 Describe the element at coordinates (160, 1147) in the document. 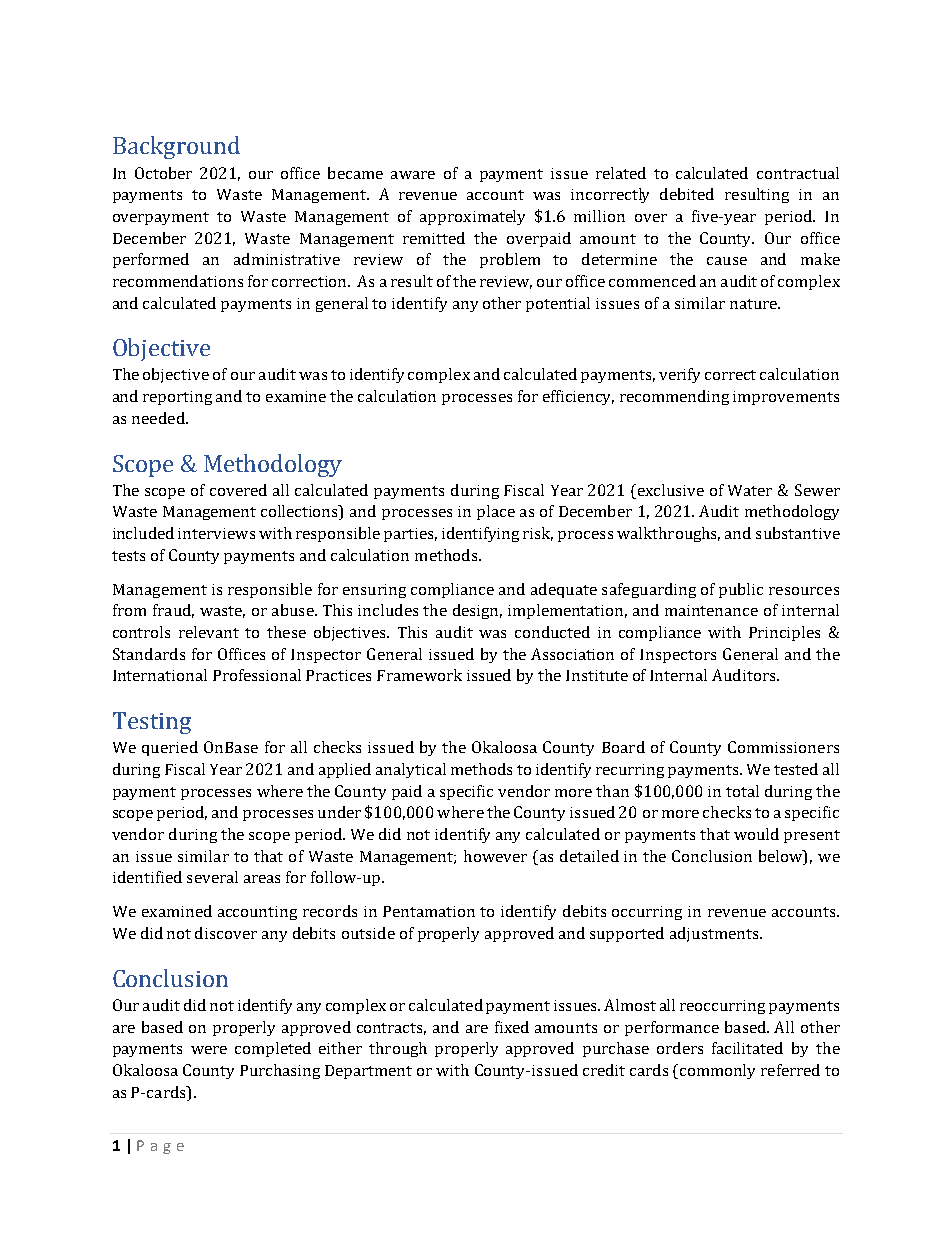

I see `Page` at that location.
